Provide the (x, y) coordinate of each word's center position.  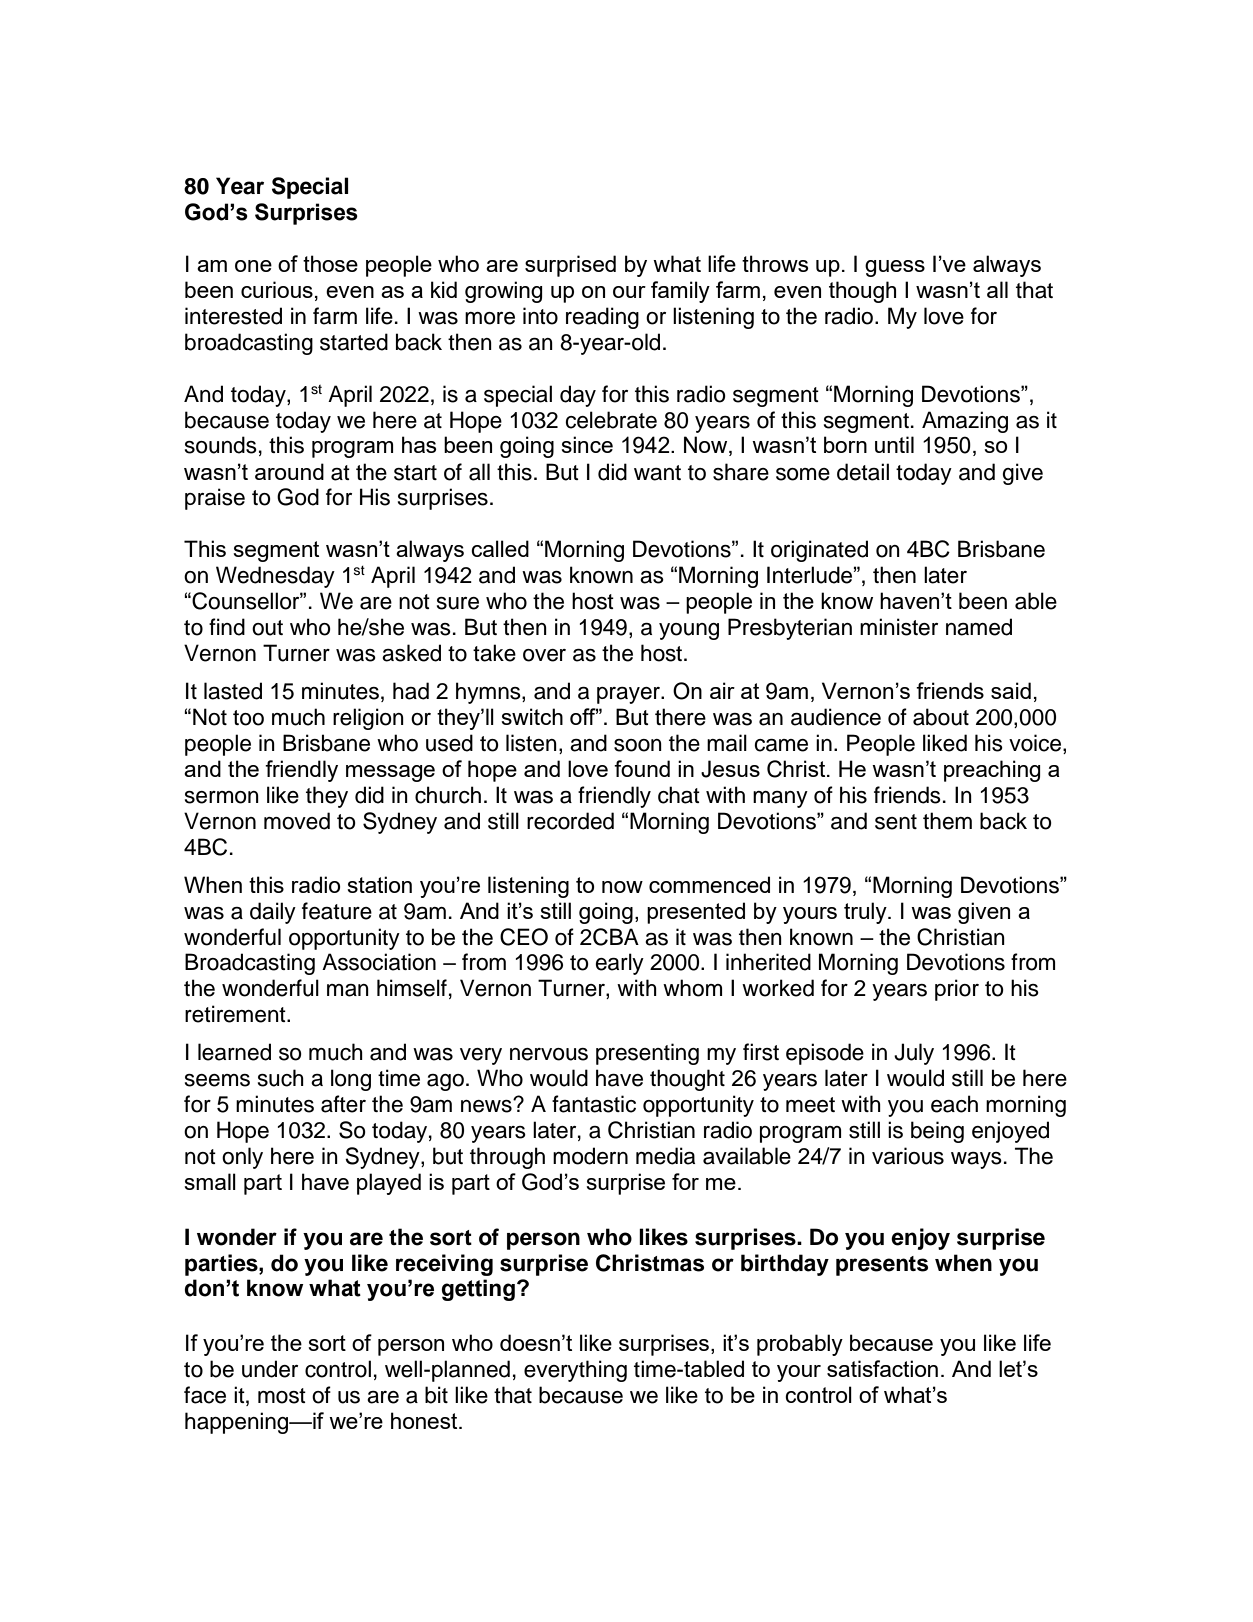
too (248, 718)
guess (895, 268)
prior (957, 990)
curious (277, 289)
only (242, 1158)
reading (602, 318)
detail (863, 472)
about (941, 717)
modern (590, 1156)
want (657, 473)
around (289, 471)
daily (273, 913)
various (908, 1156)
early (619, 964)
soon (638, 745)
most (282, 1396)
